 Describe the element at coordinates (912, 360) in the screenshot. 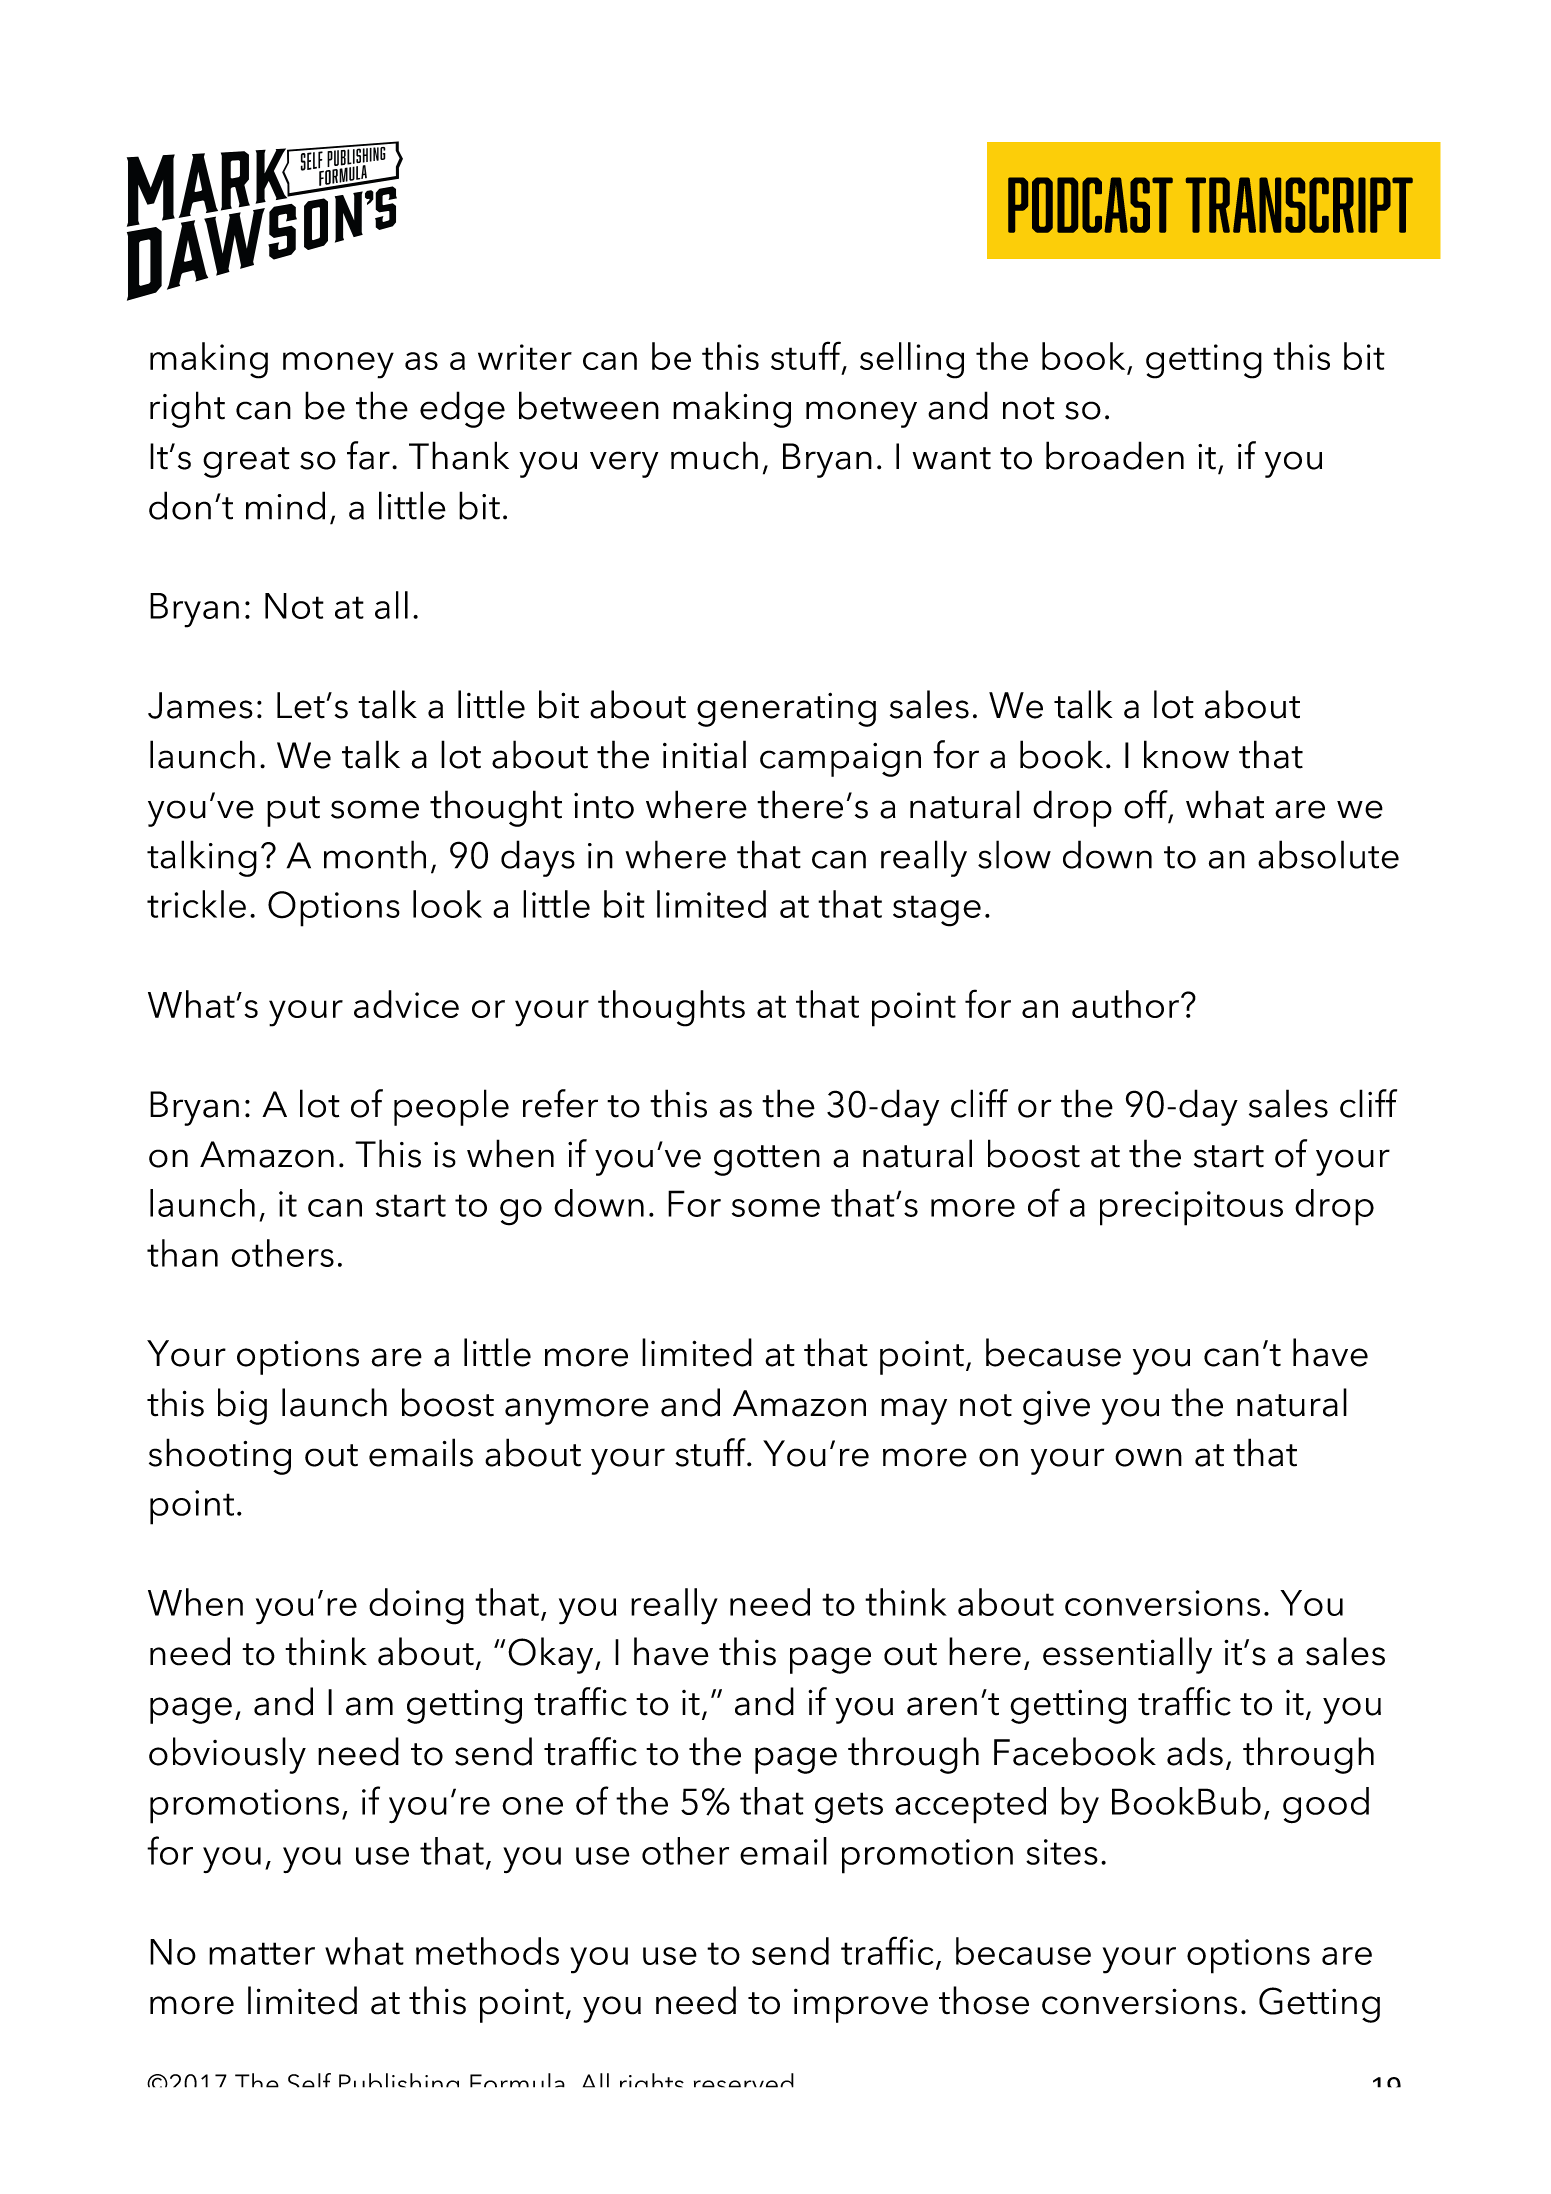

I see `selling` at that location.
